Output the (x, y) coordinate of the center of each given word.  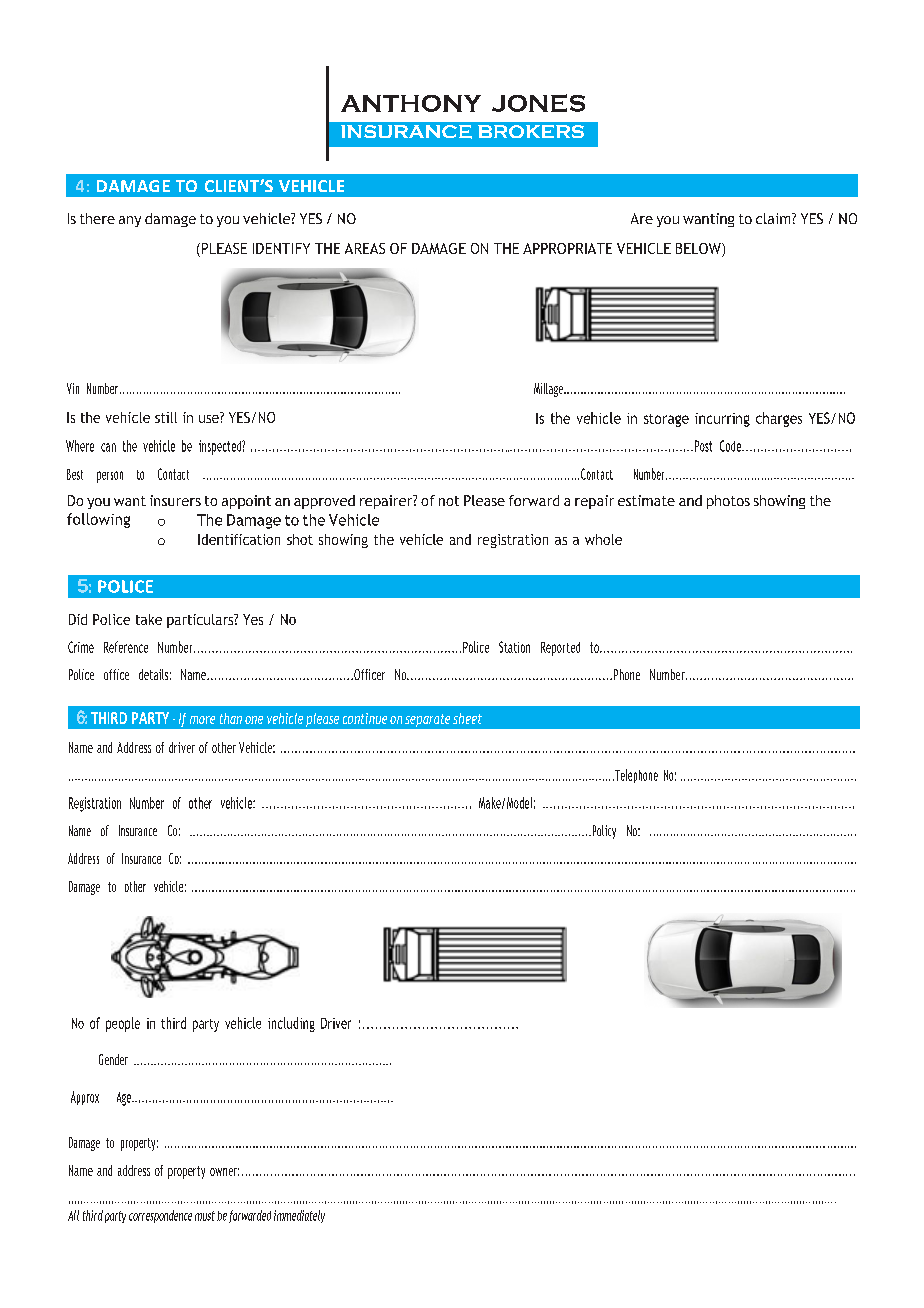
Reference (126, 647)
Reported (560, 649)
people (123, 1024)
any (130, 221)
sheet (467, 718)
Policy (603, 832)
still (166, 417)
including (291, 1024)
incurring (722, 420)
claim (774, 218)
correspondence (160, 1216)
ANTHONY (411, 103)
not (449, 501)
